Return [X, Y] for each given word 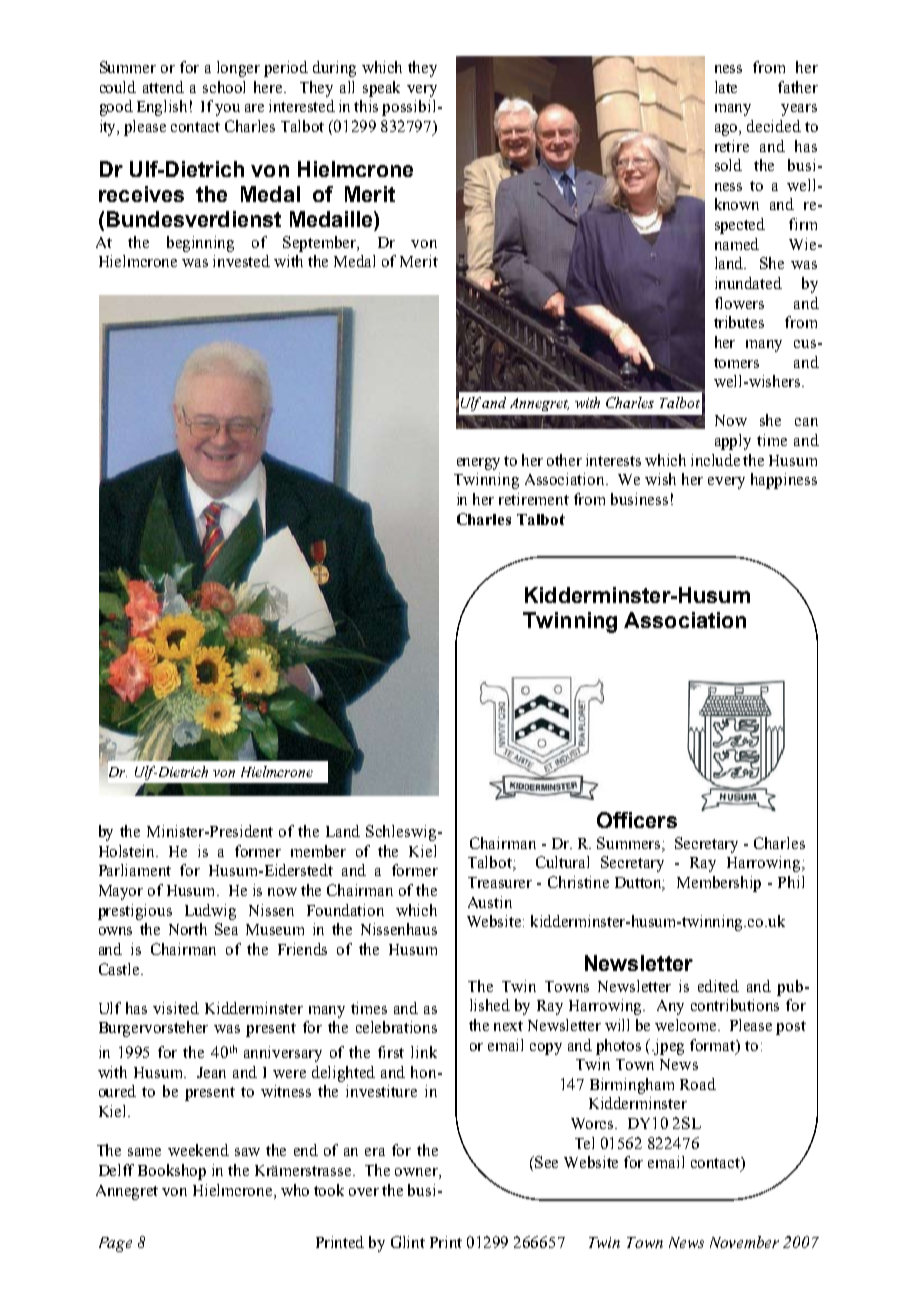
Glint [408, 1242]
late [726, 87]
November [744, 1242]
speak [381, 89]
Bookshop [172, 1172]
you [227, 110]
